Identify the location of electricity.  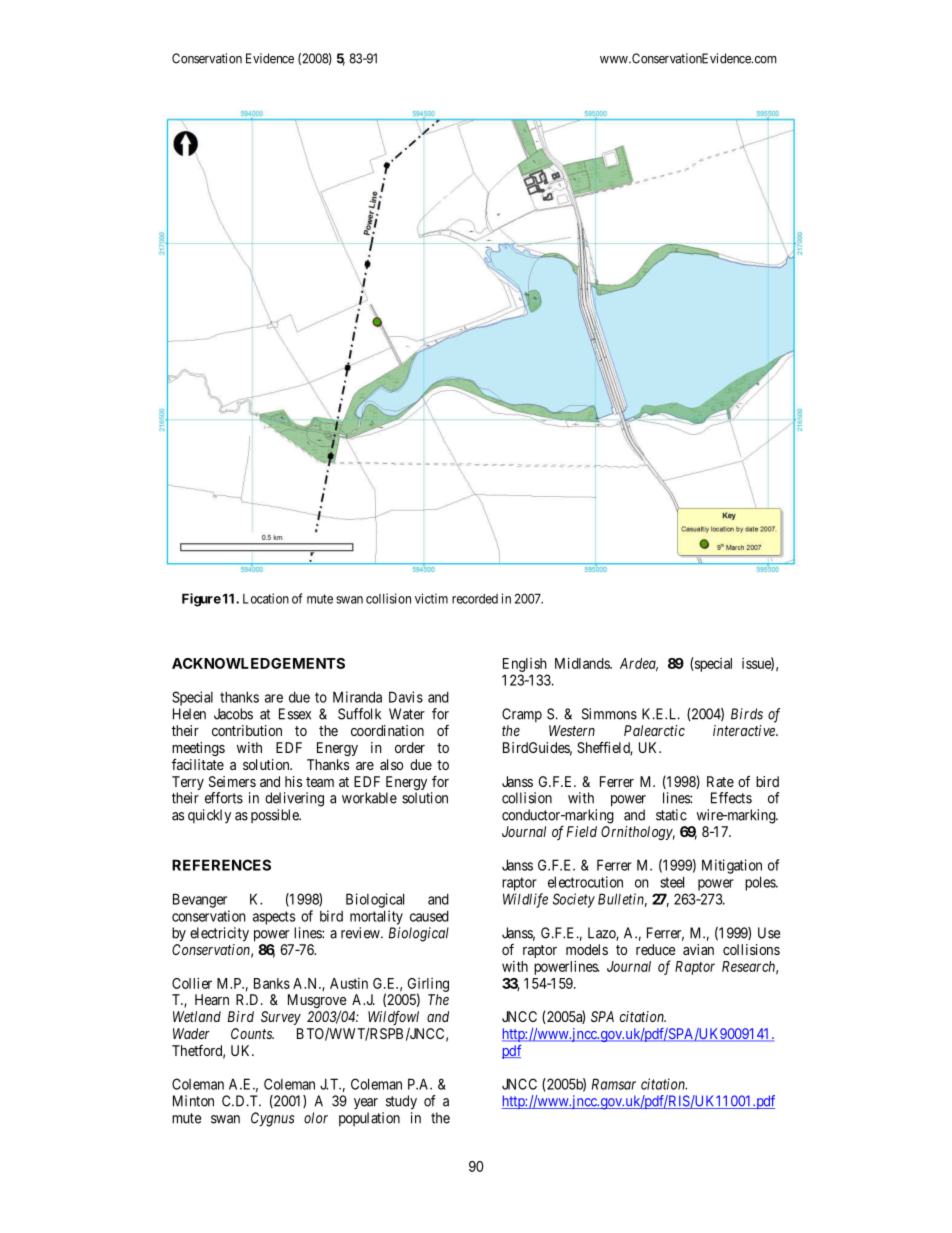
(219, 934).
